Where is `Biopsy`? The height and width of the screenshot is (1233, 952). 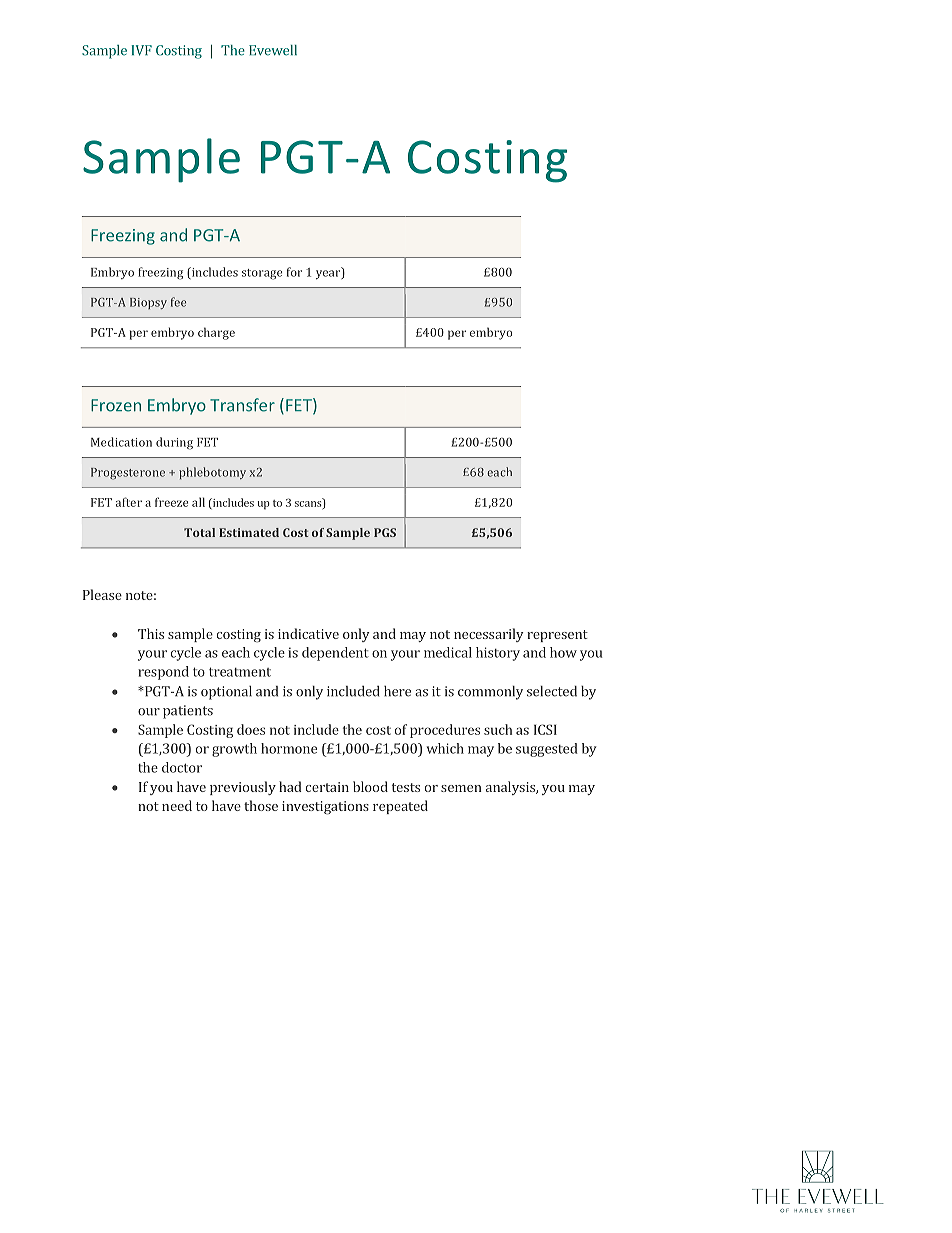
Biopsy is located at coordinates (148, 303).
